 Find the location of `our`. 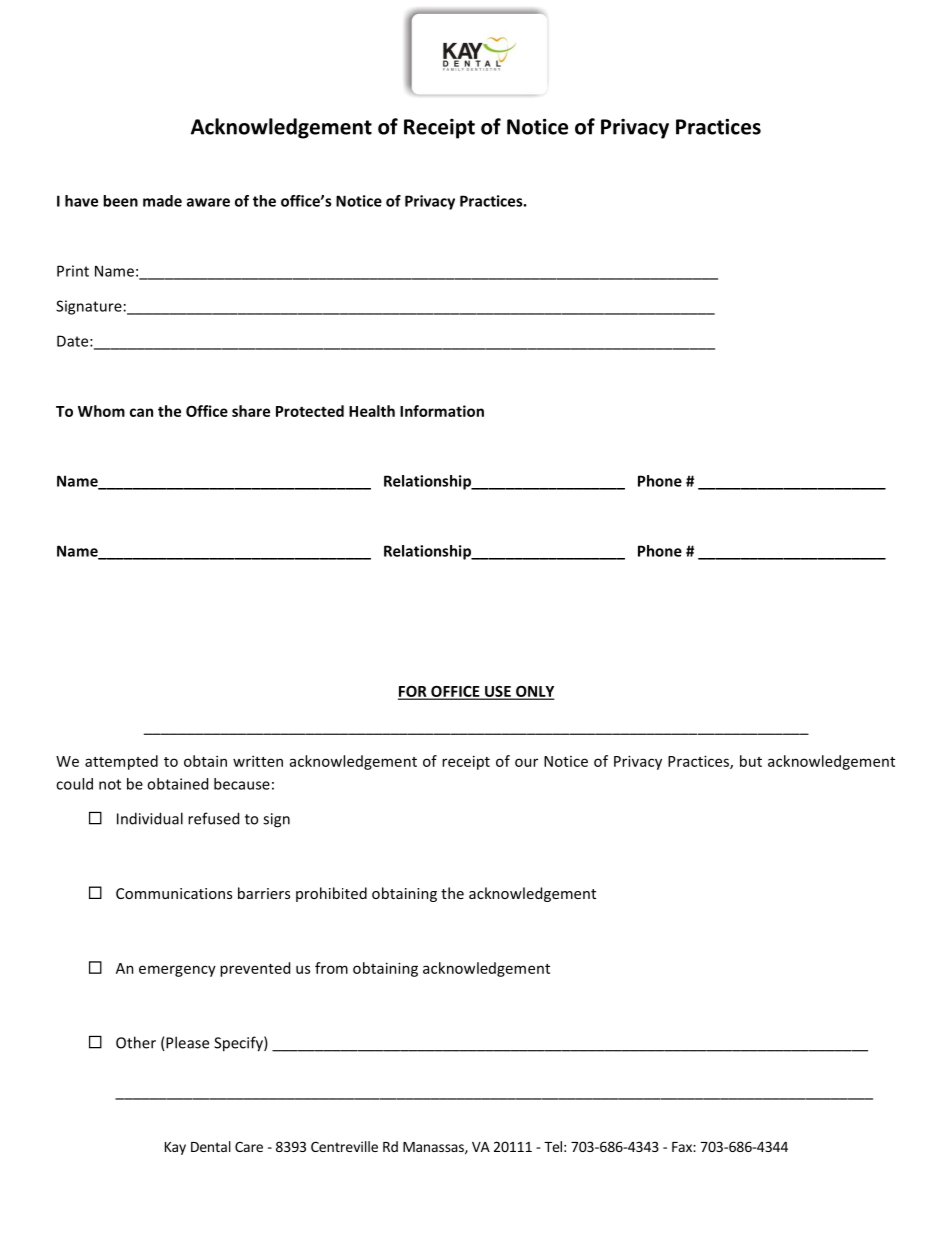

our is located at coordinates (526, 762).
